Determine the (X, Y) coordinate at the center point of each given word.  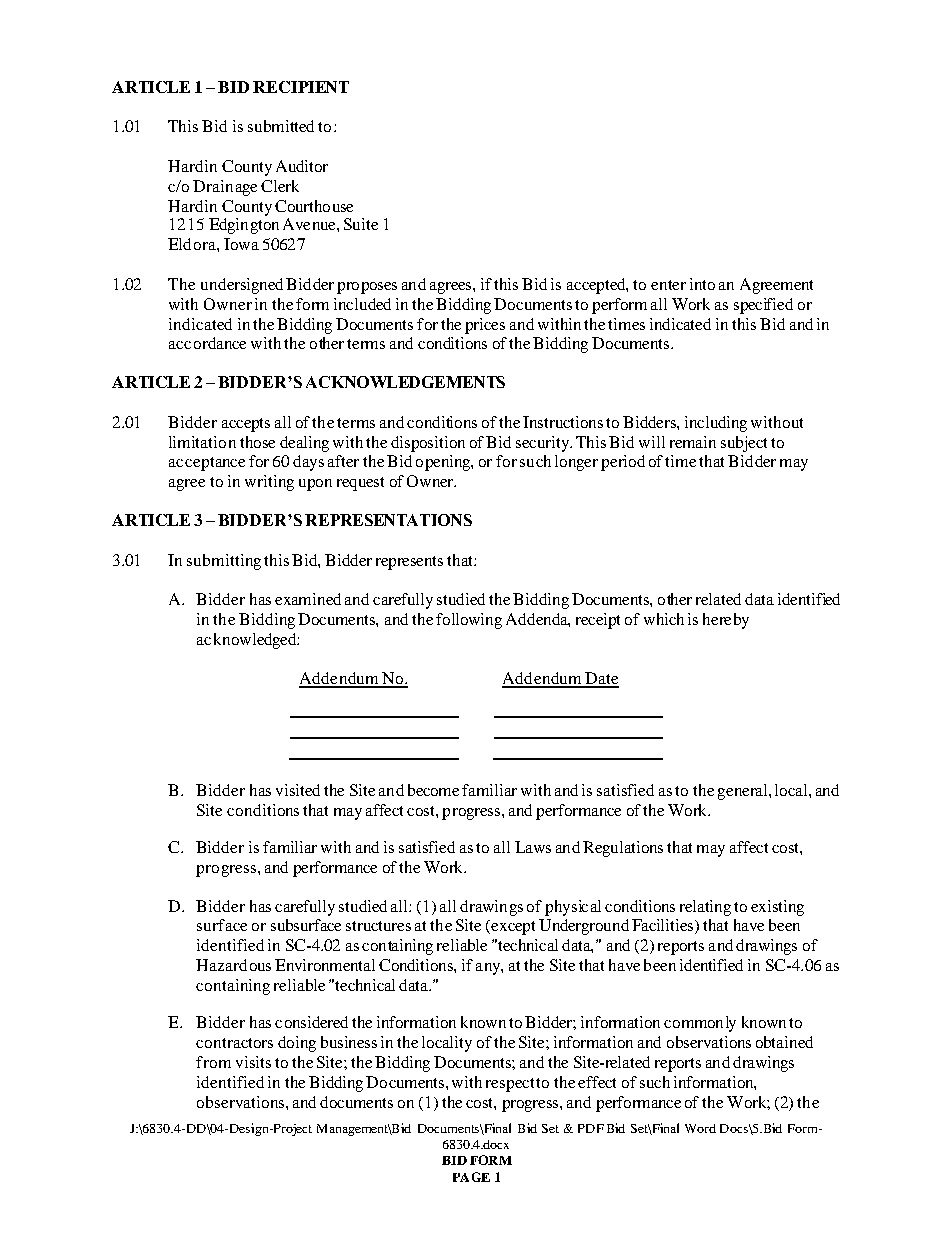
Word (700, 1128)
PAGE (471, 1177)
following (469, 621)
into (702, 284)
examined (308, 599)
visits (253, 1062)
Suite (361, 224)
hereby (726, 621)
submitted (281, 126)
